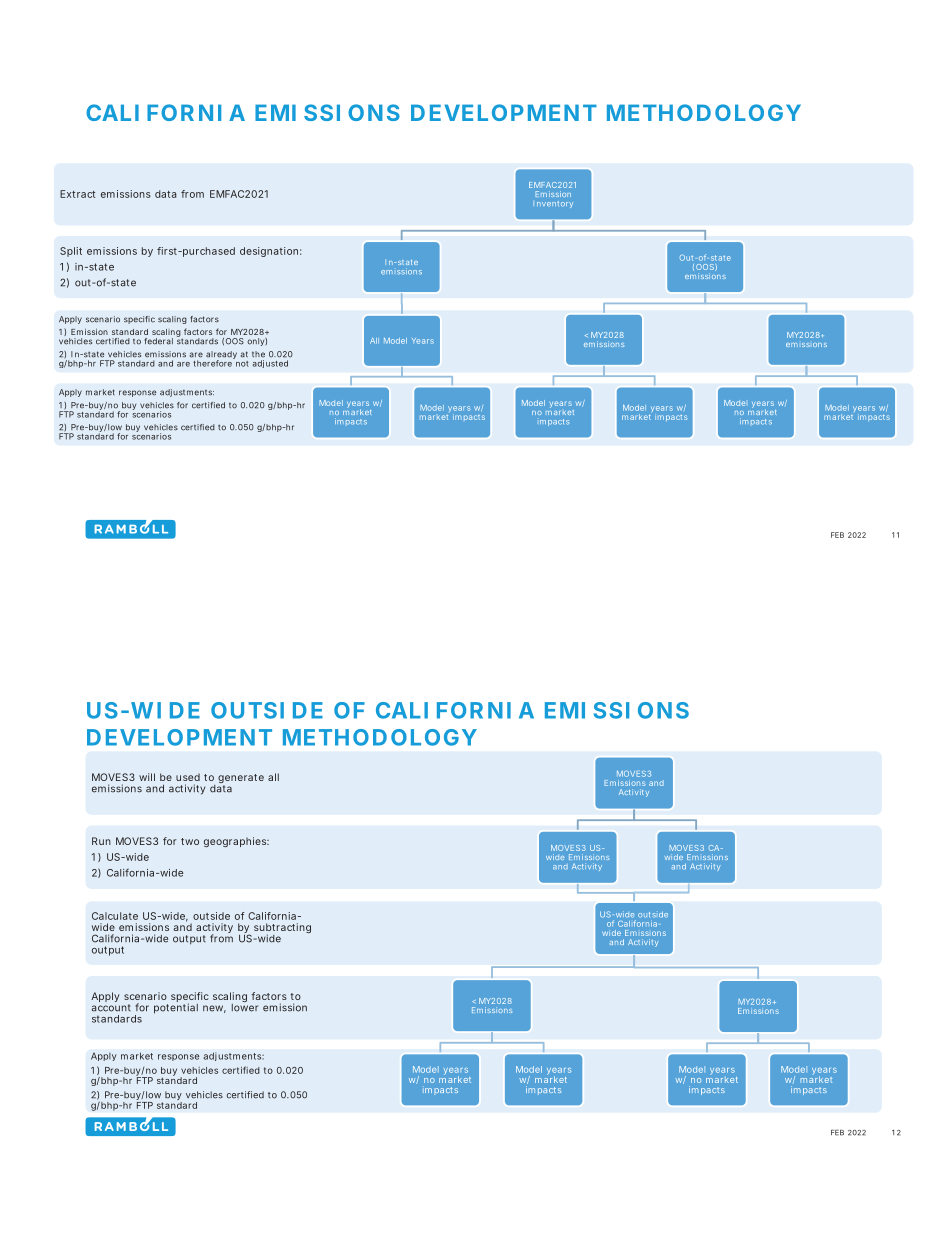  Describe the element at coordinates (213, 362) in the screenshot. I see `therefore` at that location.
